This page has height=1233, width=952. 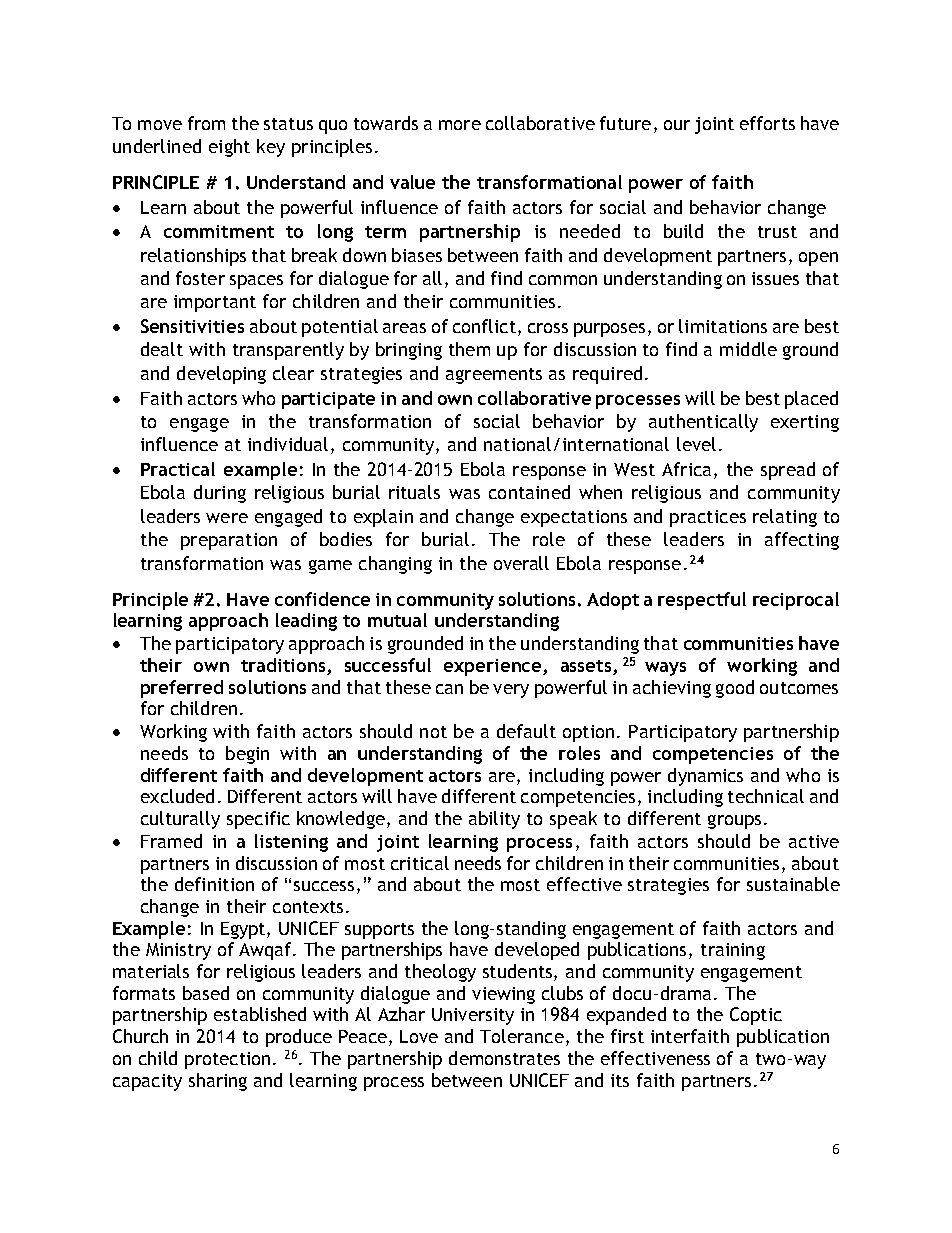 What do you see at coordinates (227, 1060) in the page?
I see `protection` at bounding box center [227, 1060].
